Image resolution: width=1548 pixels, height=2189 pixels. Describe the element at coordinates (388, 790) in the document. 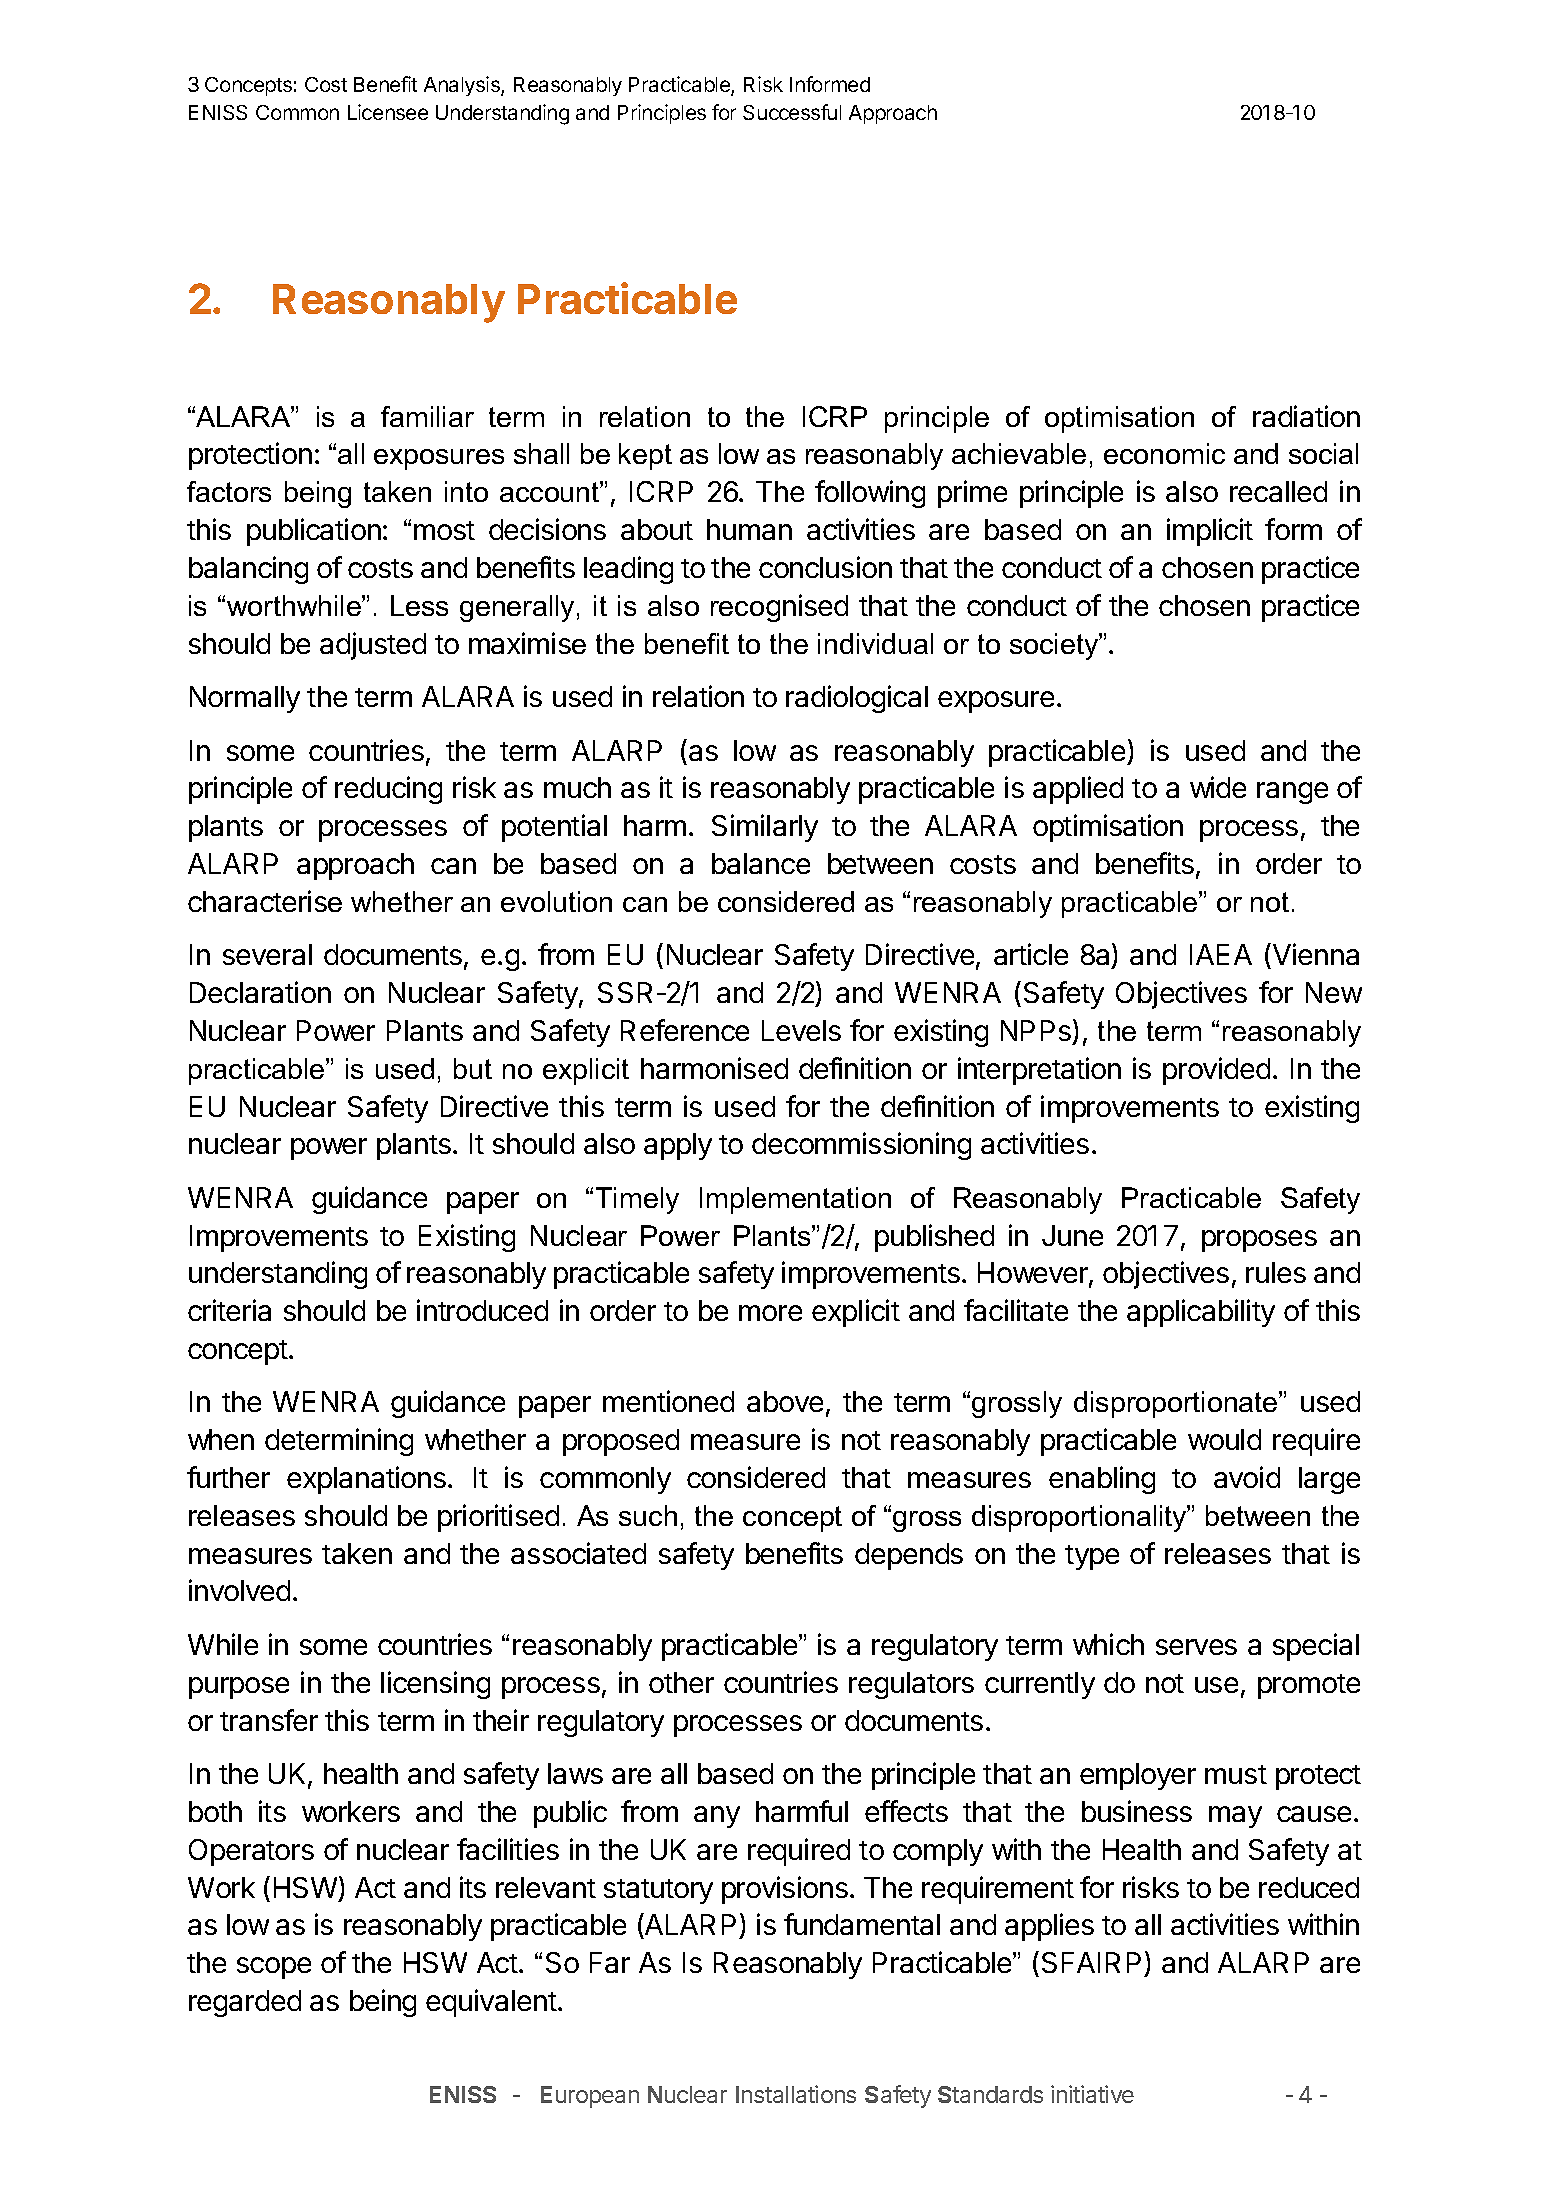

I see `reducing` at that location.
